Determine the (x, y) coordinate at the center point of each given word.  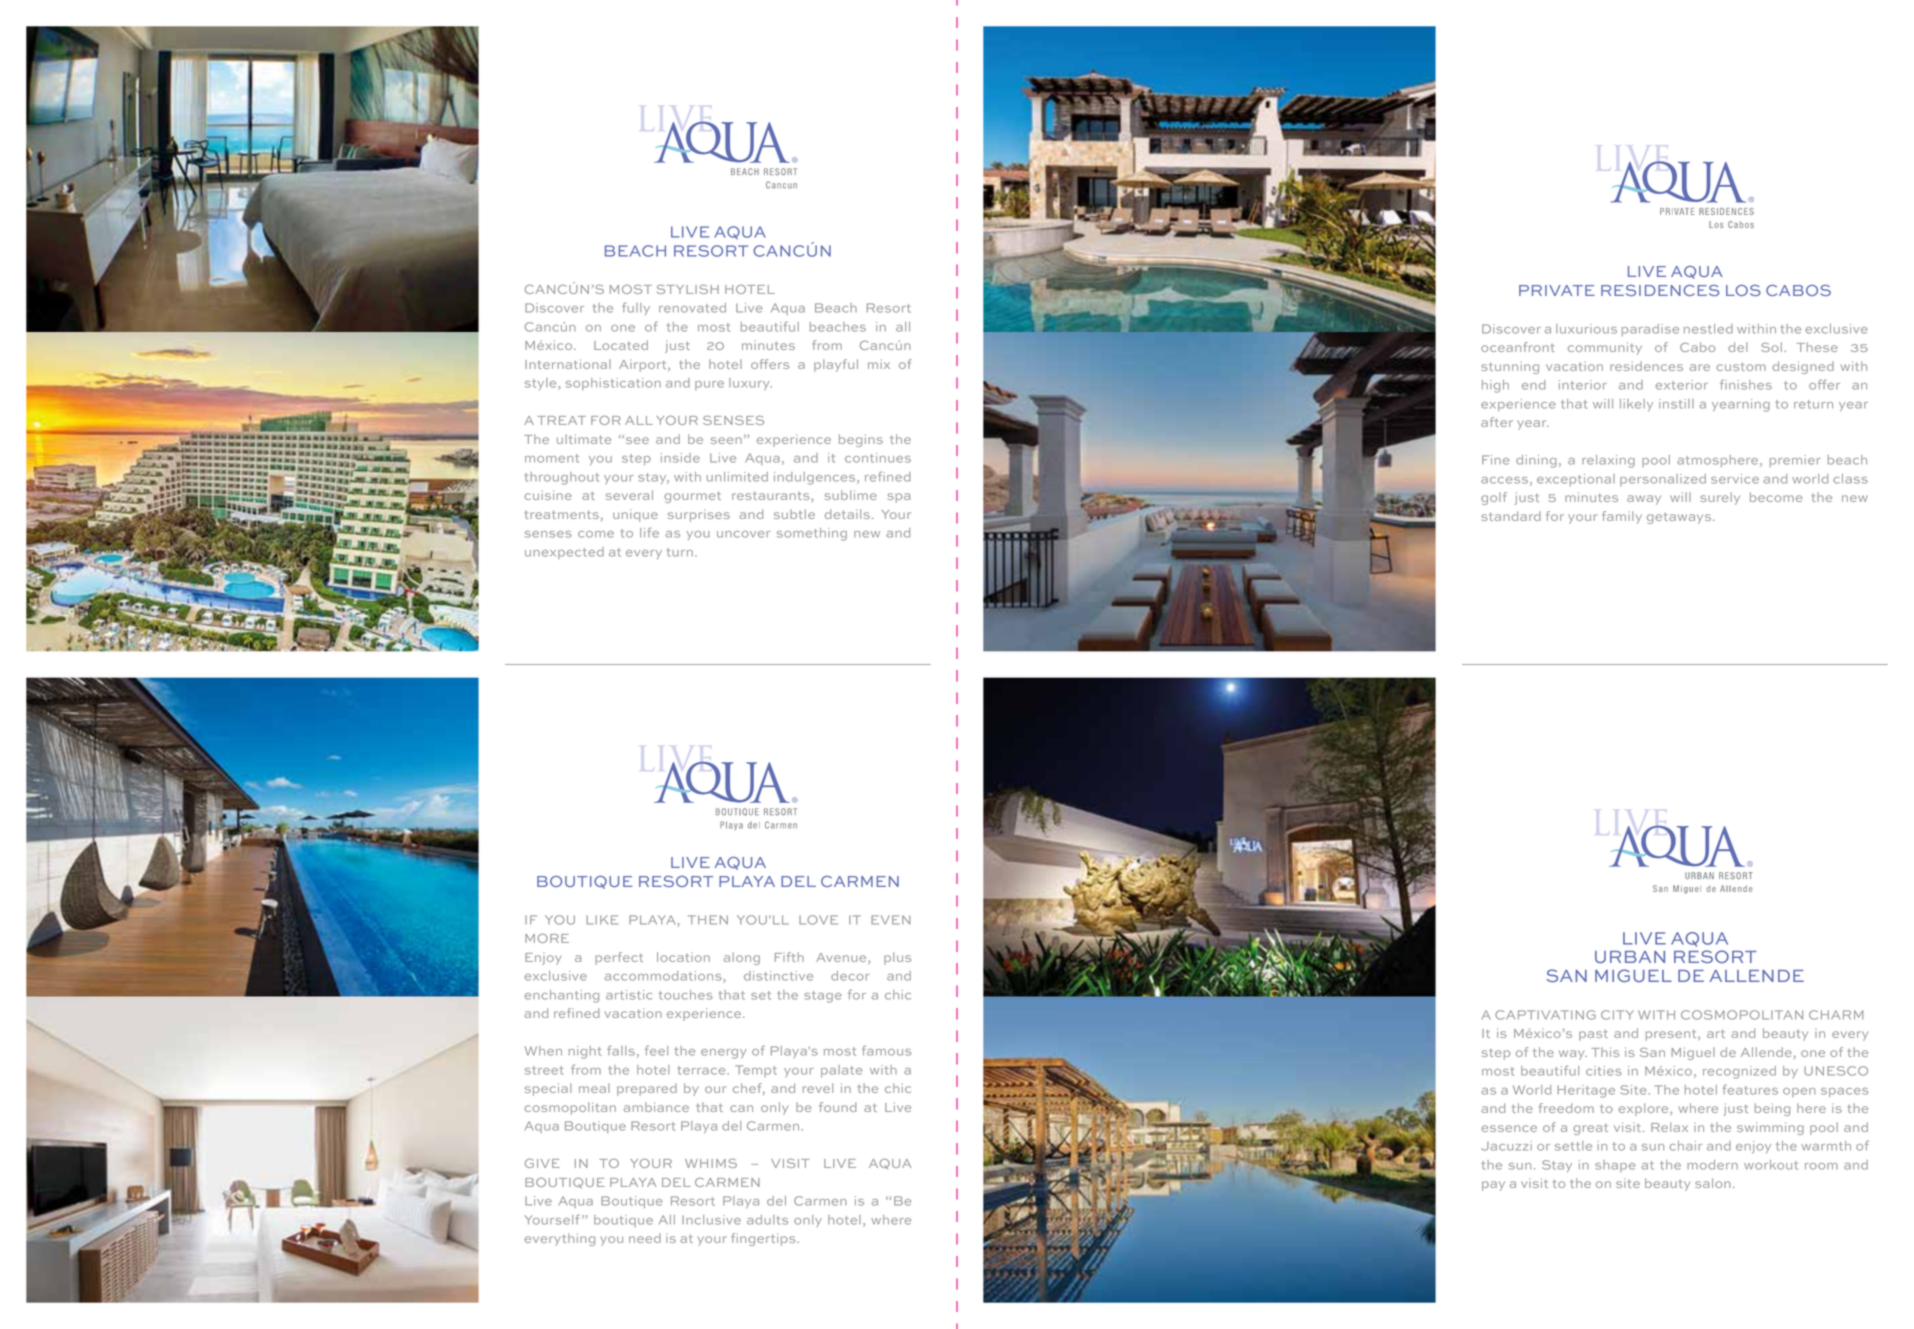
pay (1493, 1186)
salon (1713, 1183)
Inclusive (711, 1220)
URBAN (1630, 957)
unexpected (564, 553)
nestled (1708, 329)
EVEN (890, 920)
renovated (692, 308)
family (1622, 517)
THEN (708, 920)
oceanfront (1518, 347)
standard (1511, 516)
